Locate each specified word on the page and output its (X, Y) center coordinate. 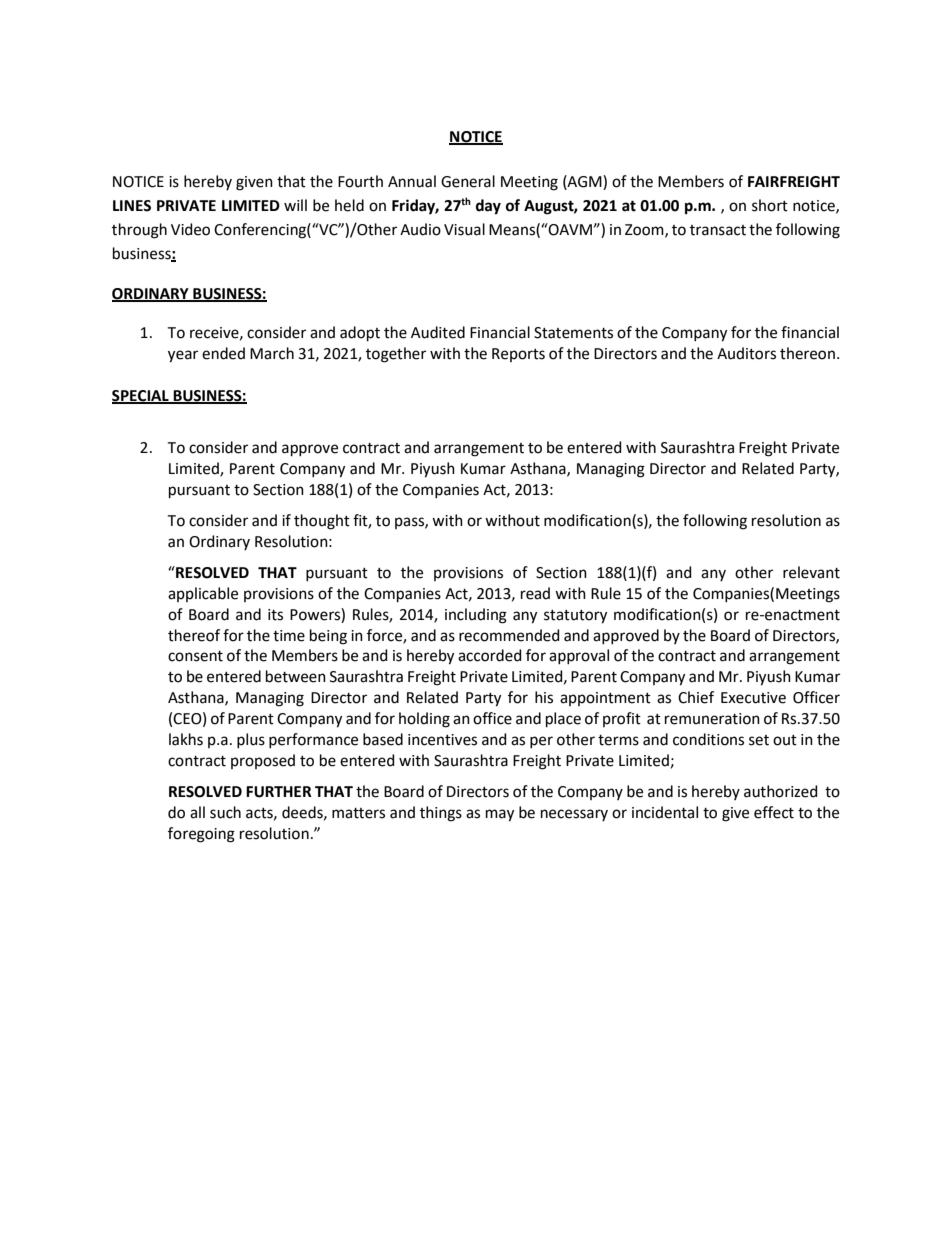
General (468, 181)
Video (190, 229)
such (225, 812)
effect (774, 812)
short (770, 205)
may (500, 815)
